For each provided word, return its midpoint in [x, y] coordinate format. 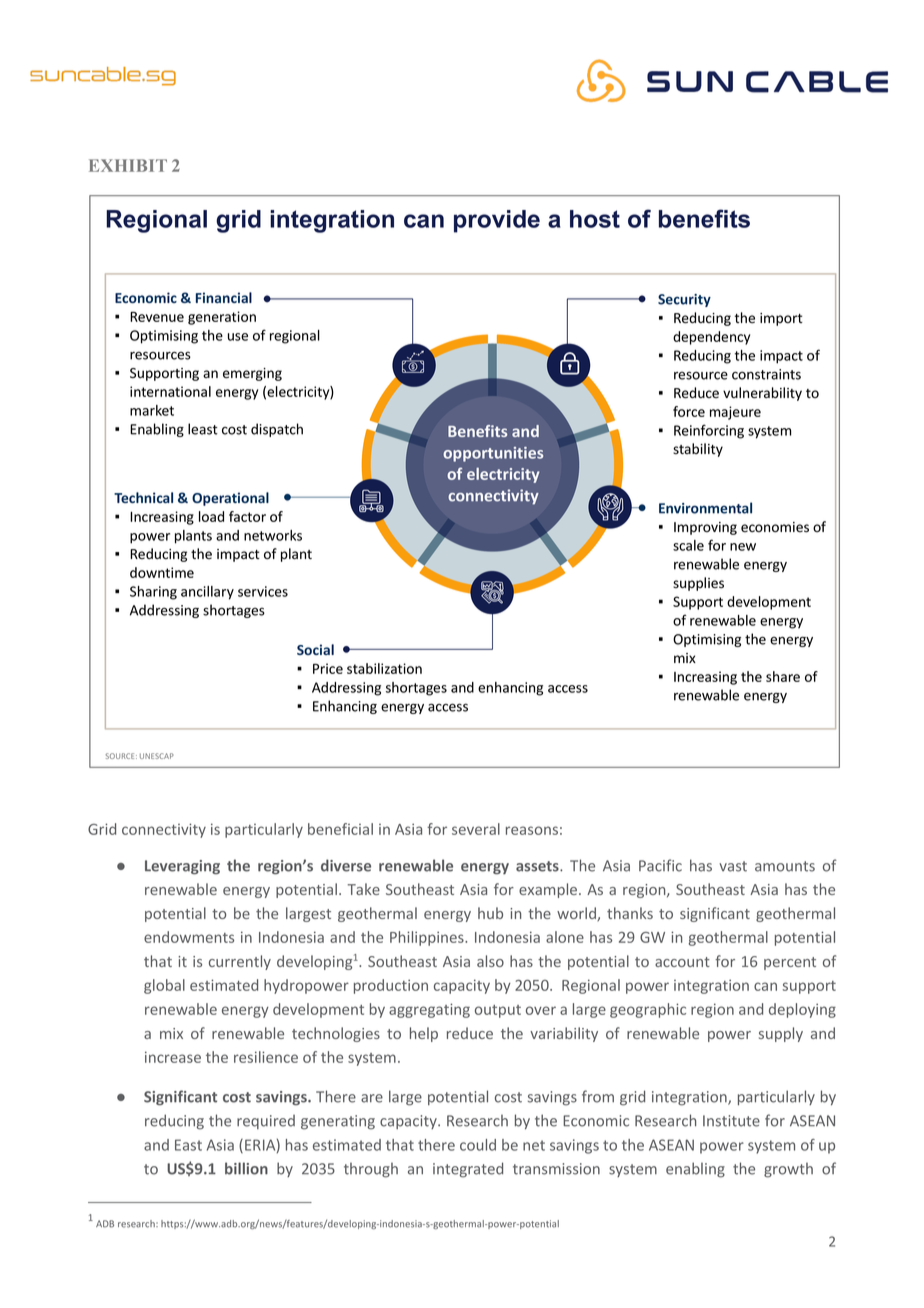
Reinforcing [709, 431]
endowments [189, 937]
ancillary [207, 593]
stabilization [384, 668]
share [783, 676]
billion [246, 1168]
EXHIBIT [128, 165]
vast [733, 866]
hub [490, 913]
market [152, 410]
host [595, 219]
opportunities [493, 454]
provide [497, 221]
